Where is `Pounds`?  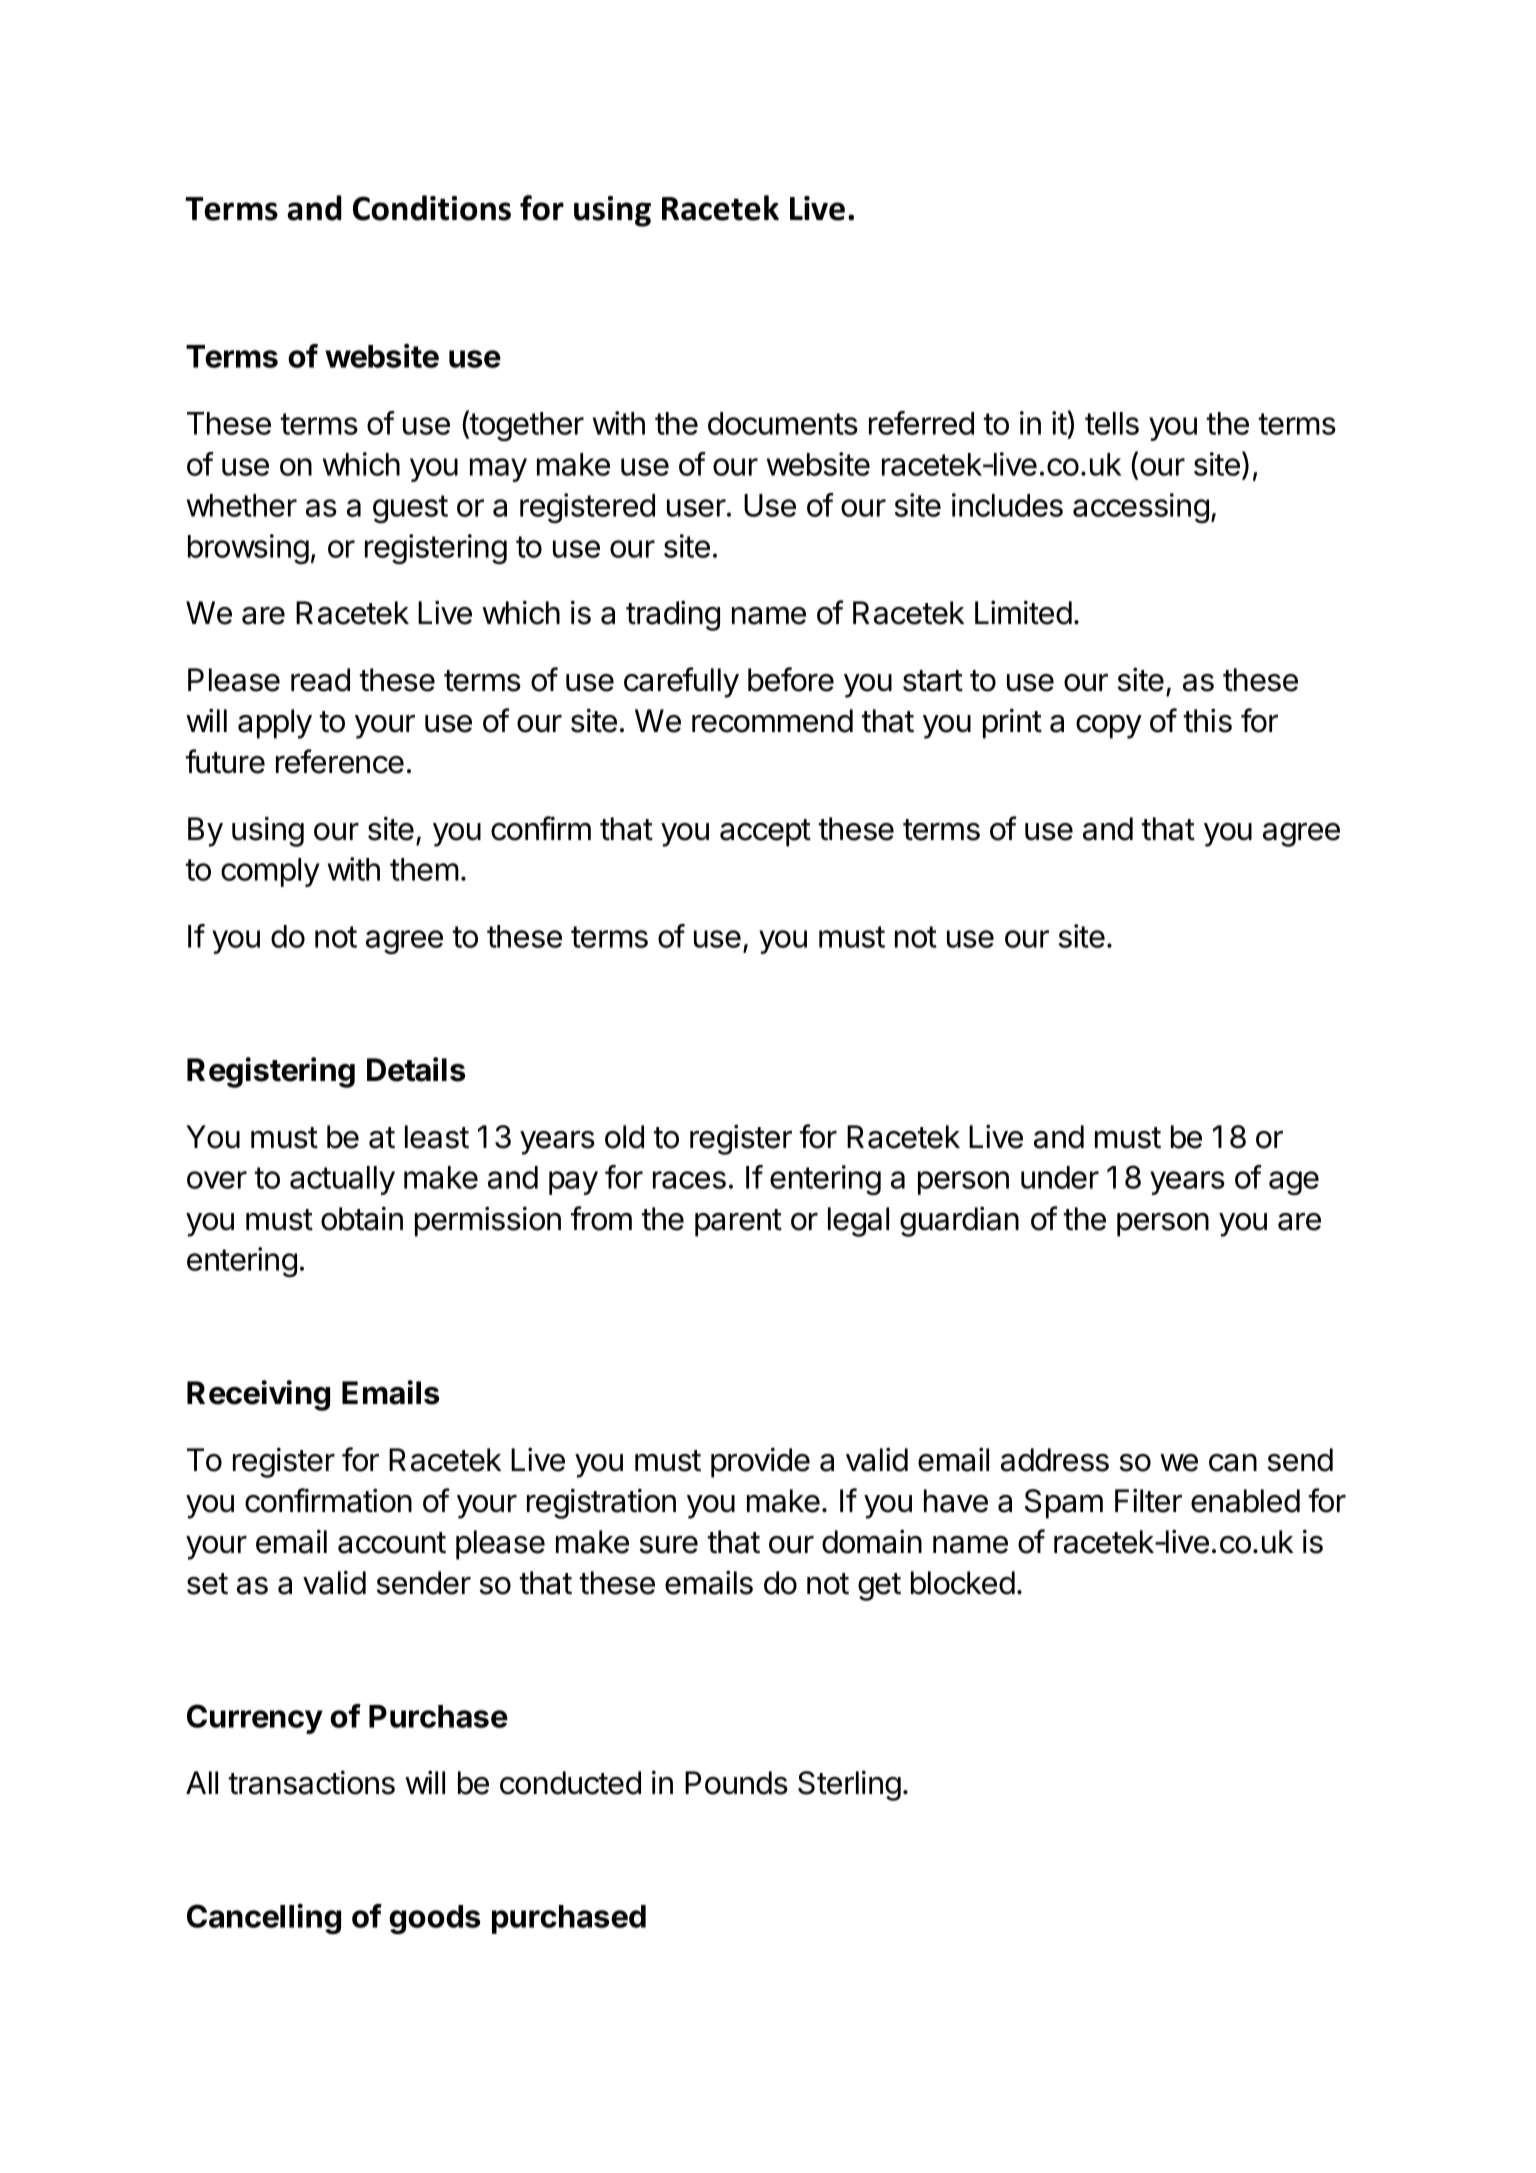 Pounds is located at coordinates (736, 1783).
